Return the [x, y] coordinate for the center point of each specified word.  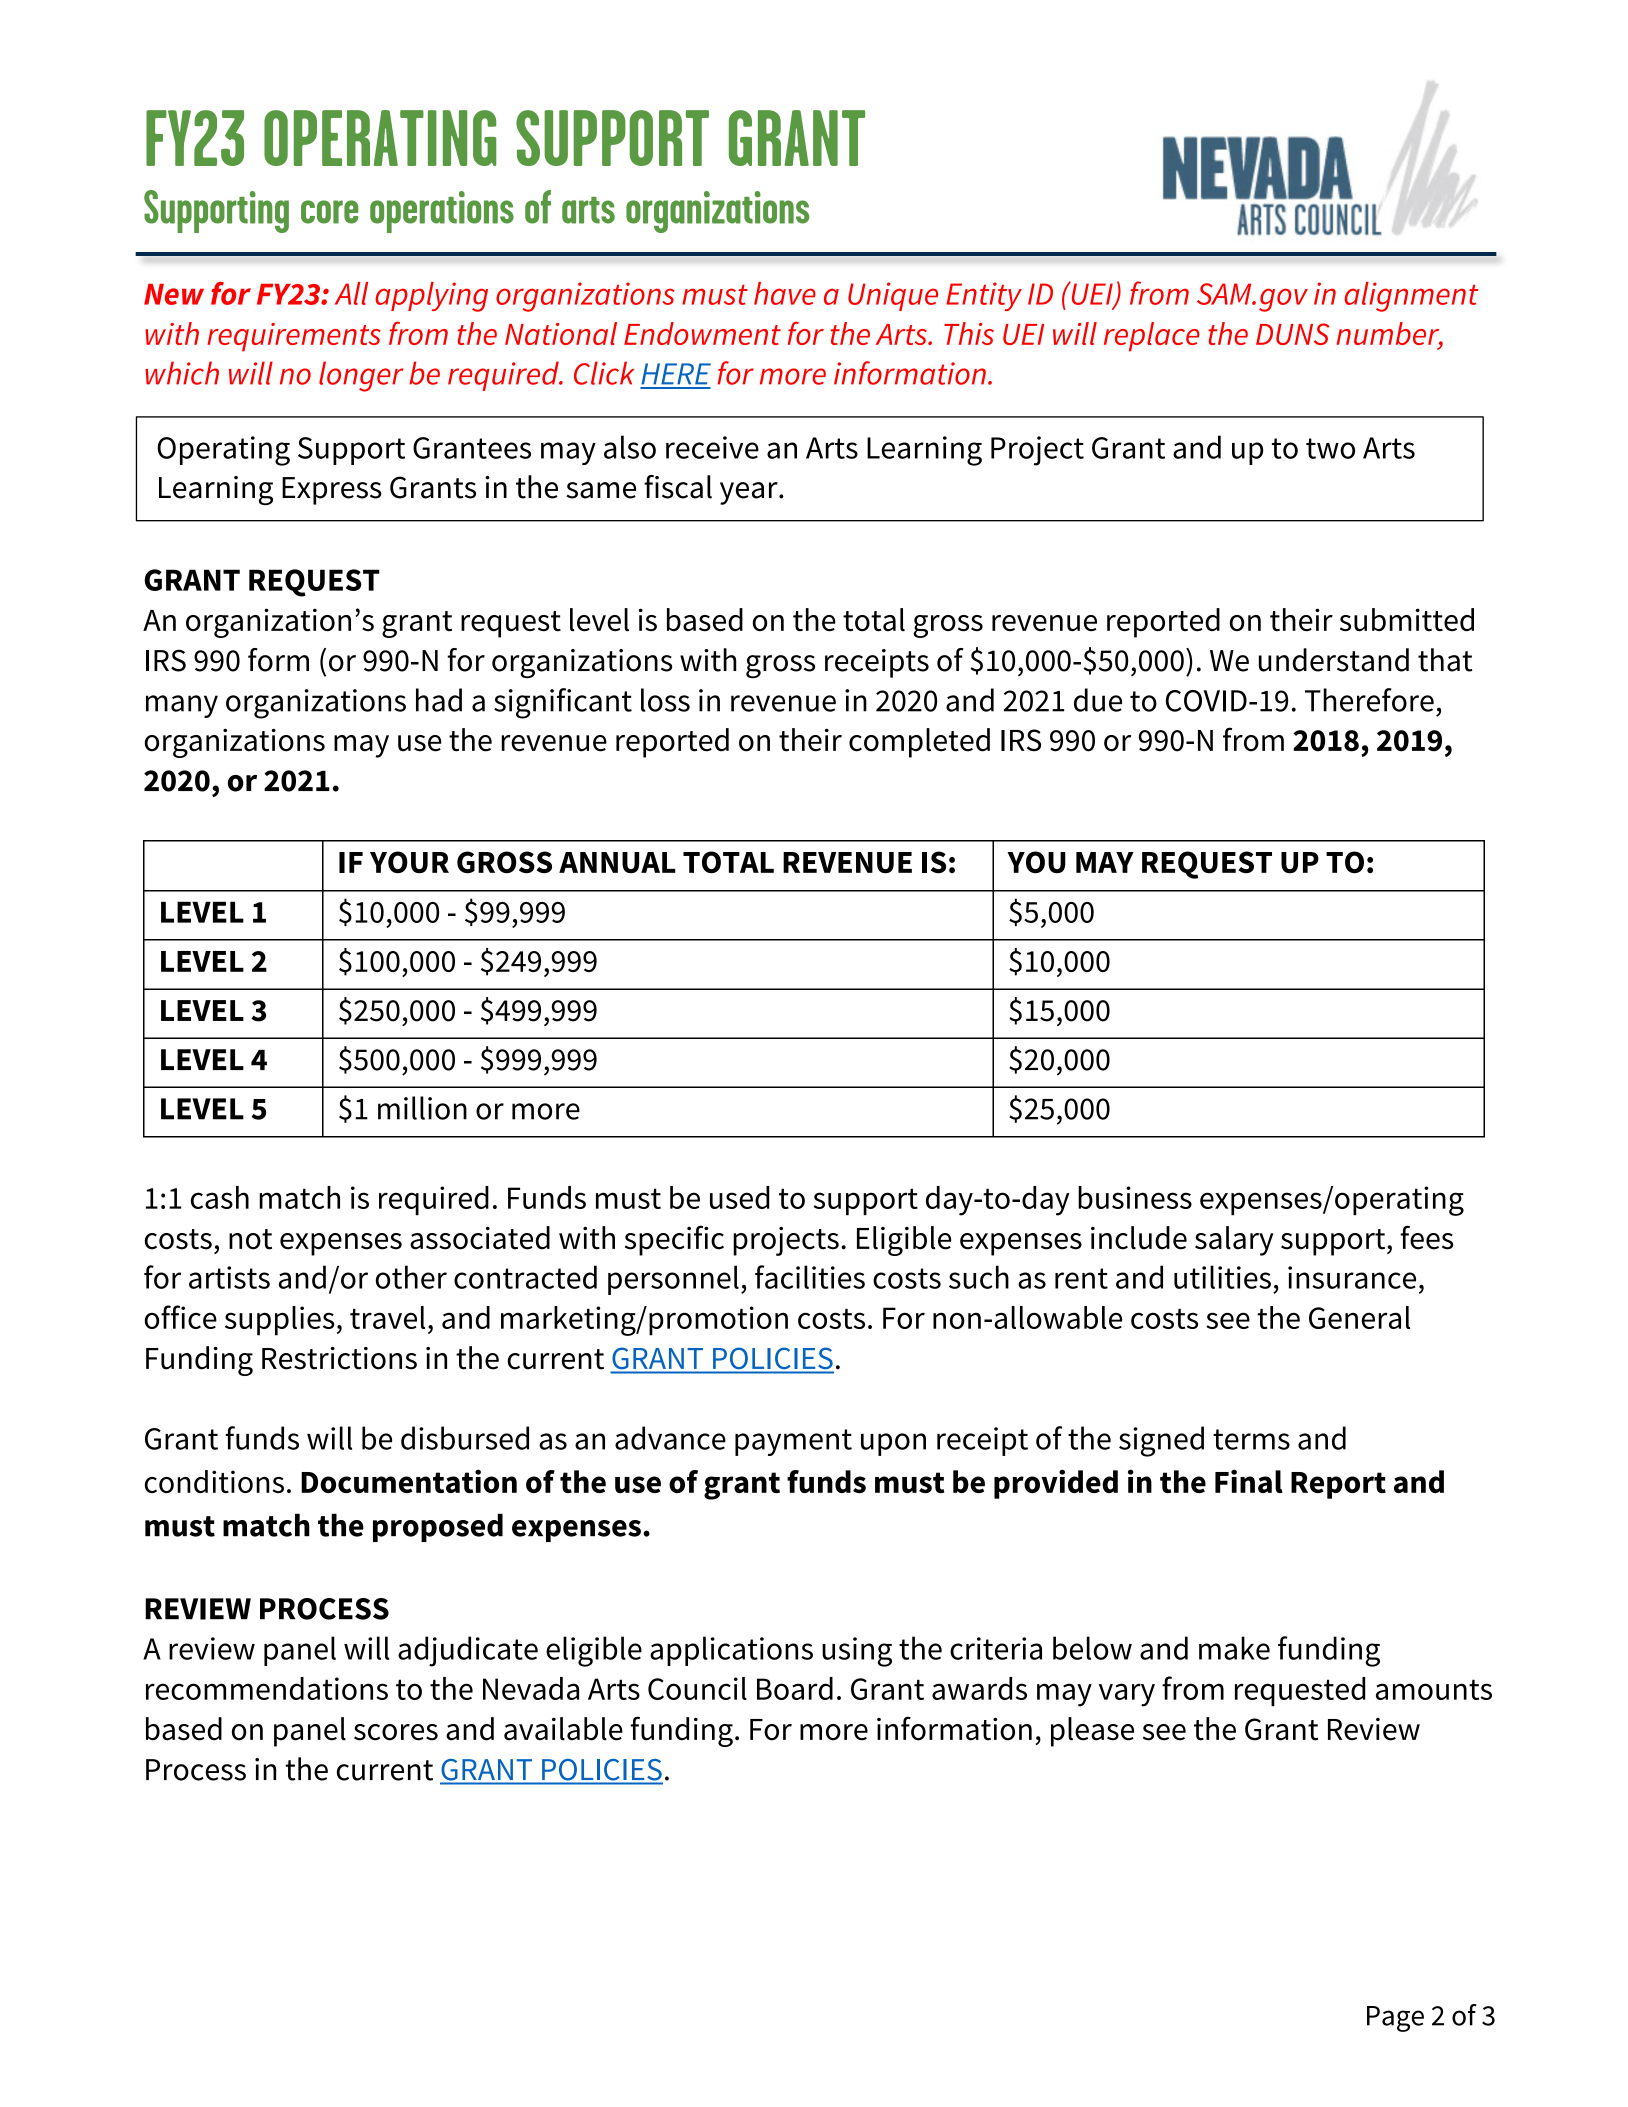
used [740, 1197]
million [422, 1108]
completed [919, 743]
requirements [294, 337]
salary [1234, 1241]
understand [1334, 660]
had [439, 700]
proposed [438, 1528]
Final [1249, 1481]
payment [793, 1442]
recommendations [267, 1688]
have [785, 293]
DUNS [1293, 334]
